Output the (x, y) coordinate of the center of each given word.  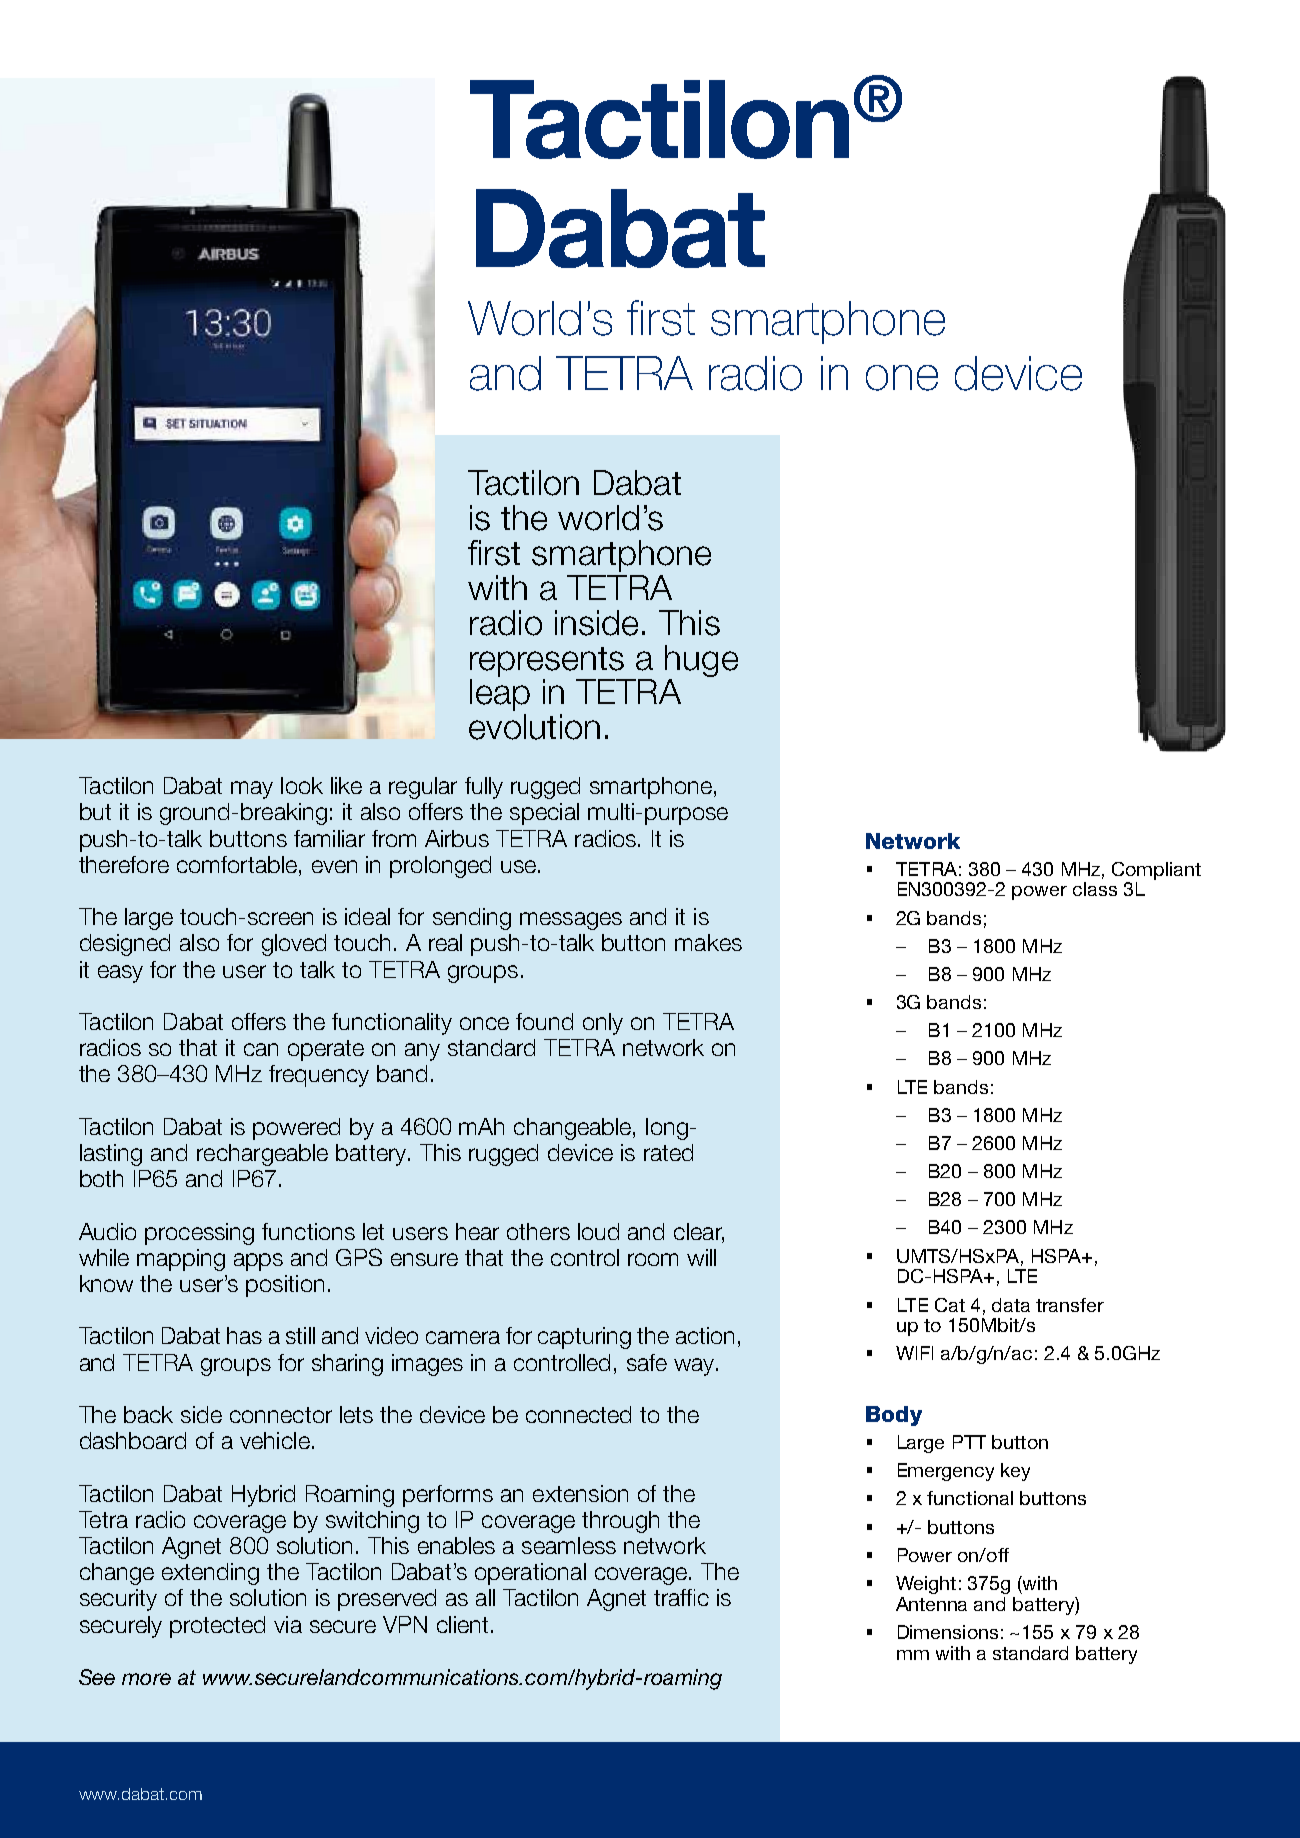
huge (701, 661)
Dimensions (948, 1632)
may (252, 790)
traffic (681, 1597)
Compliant (1156, 871)
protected (217, 1627)
